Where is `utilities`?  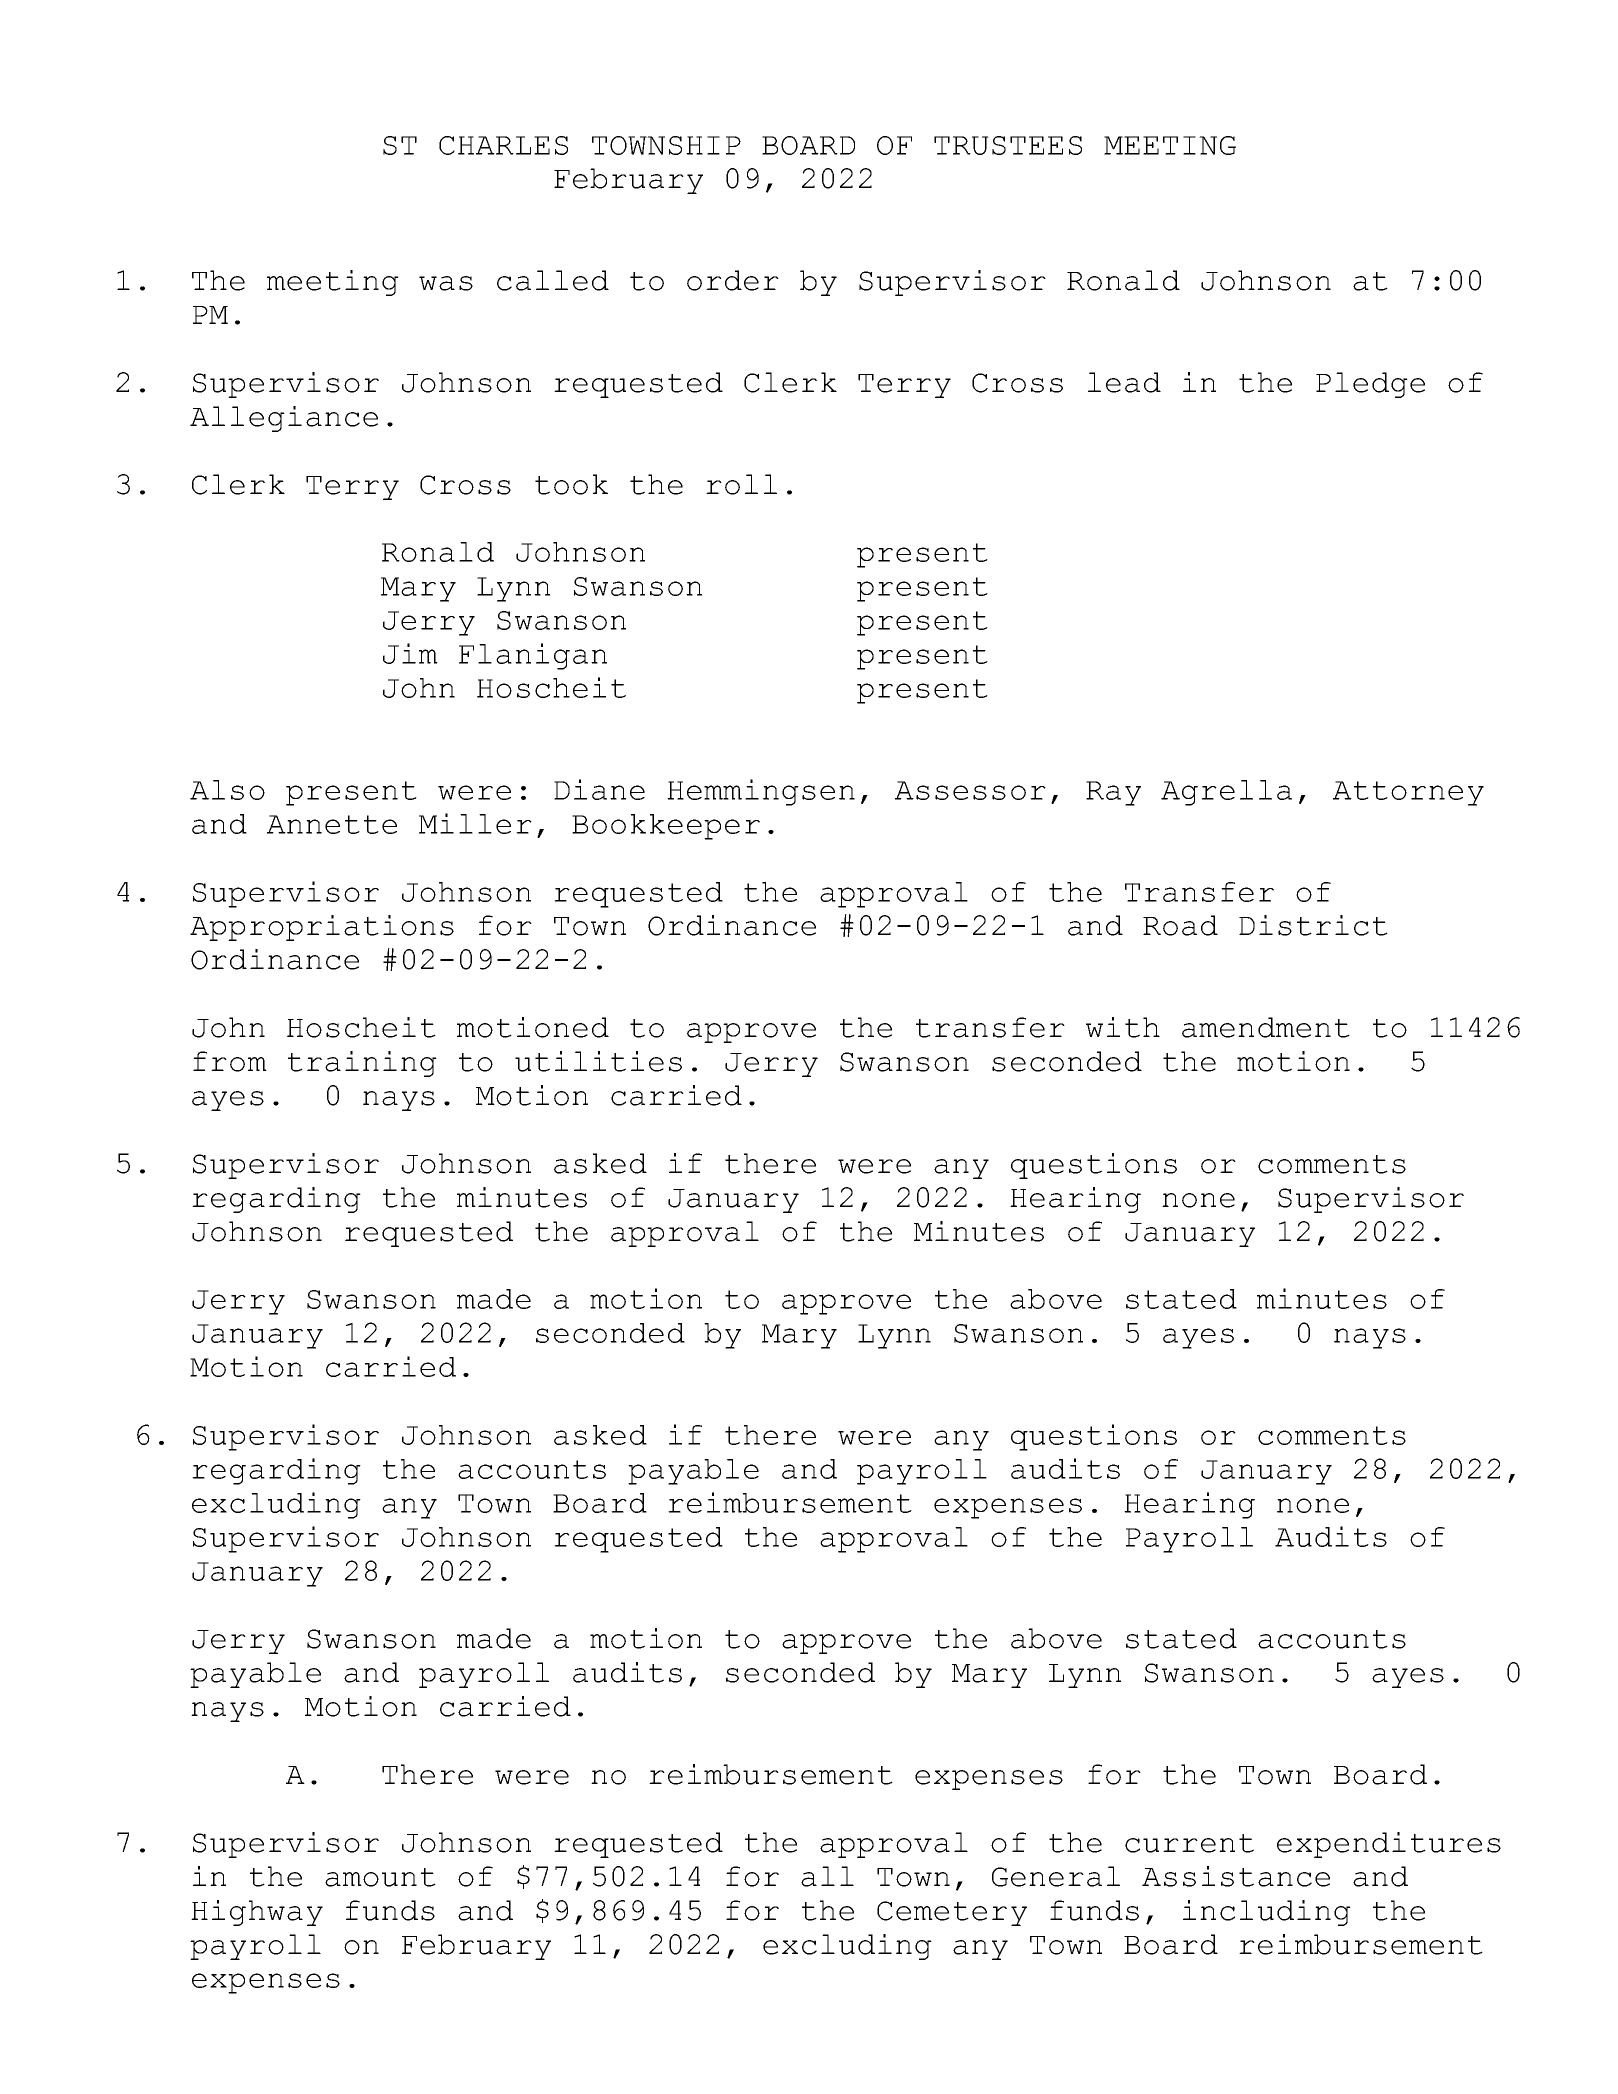 utilities is located at coordinates (598, 1061).
